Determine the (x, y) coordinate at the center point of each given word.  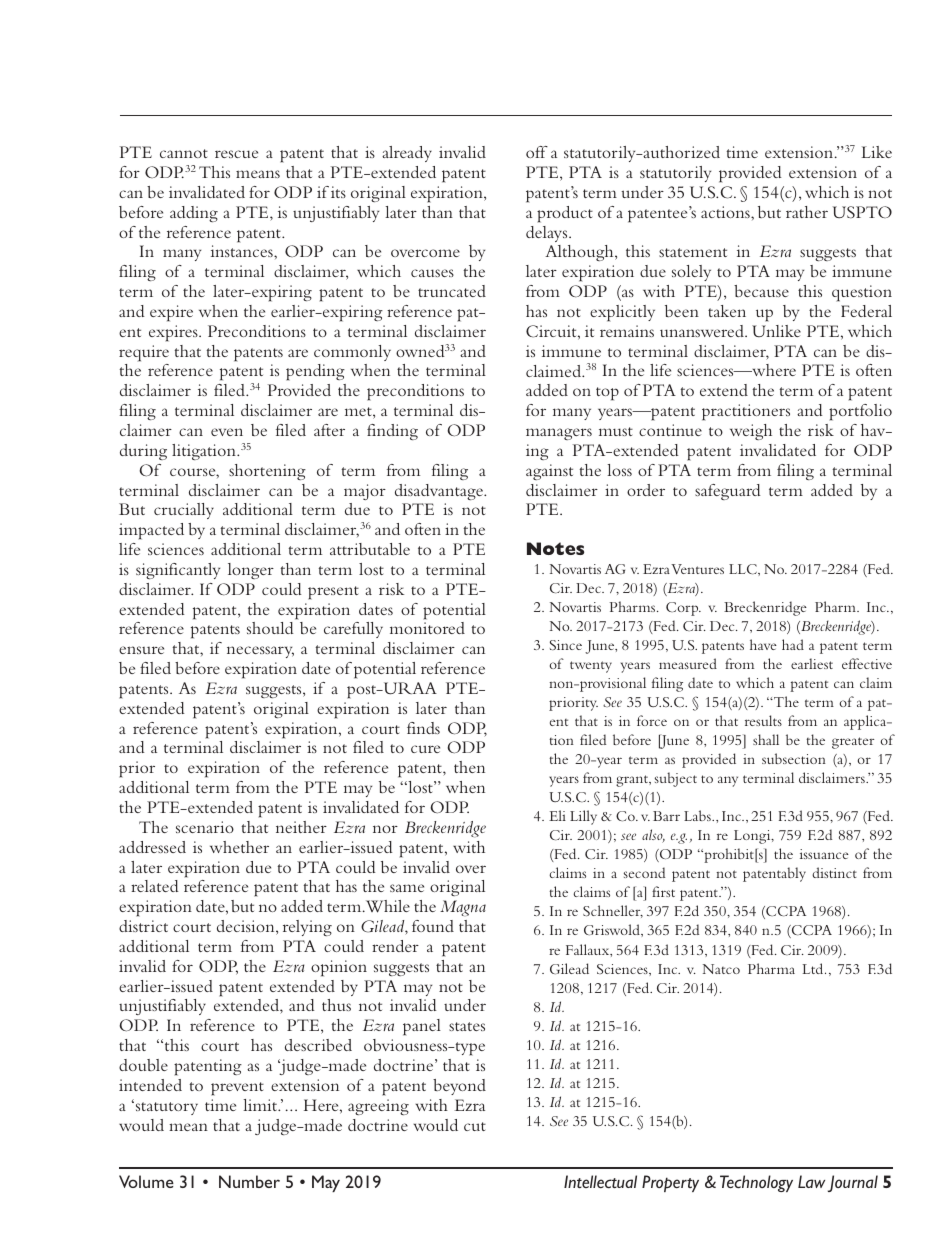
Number (249, 1181)
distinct (834, 872)
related (155, 886)
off (537, 152)
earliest (812, 663)
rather (807, 212)
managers (559, 434)
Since (566, 645)
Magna (463, 908)
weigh (751, 432)
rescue (236, 154)
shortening (267, 472)
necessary (260, 652)
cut (475, 1126)
